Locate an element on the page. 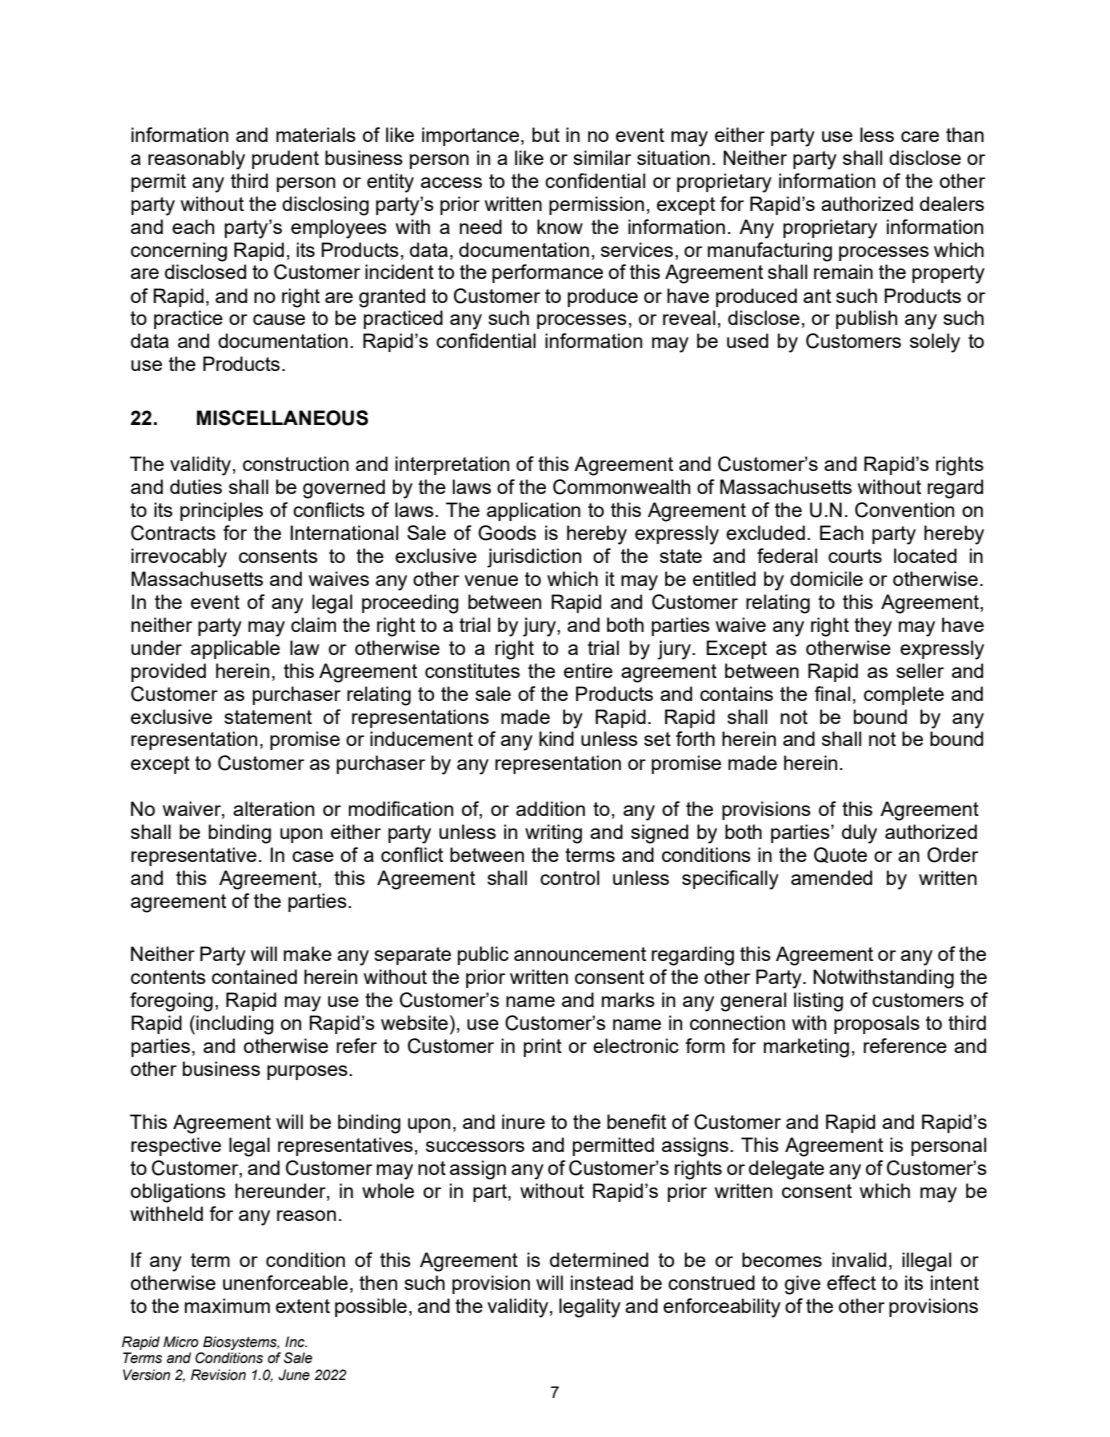 This document has height=1437, width=1110. care is located at coordinates (920, 136).
